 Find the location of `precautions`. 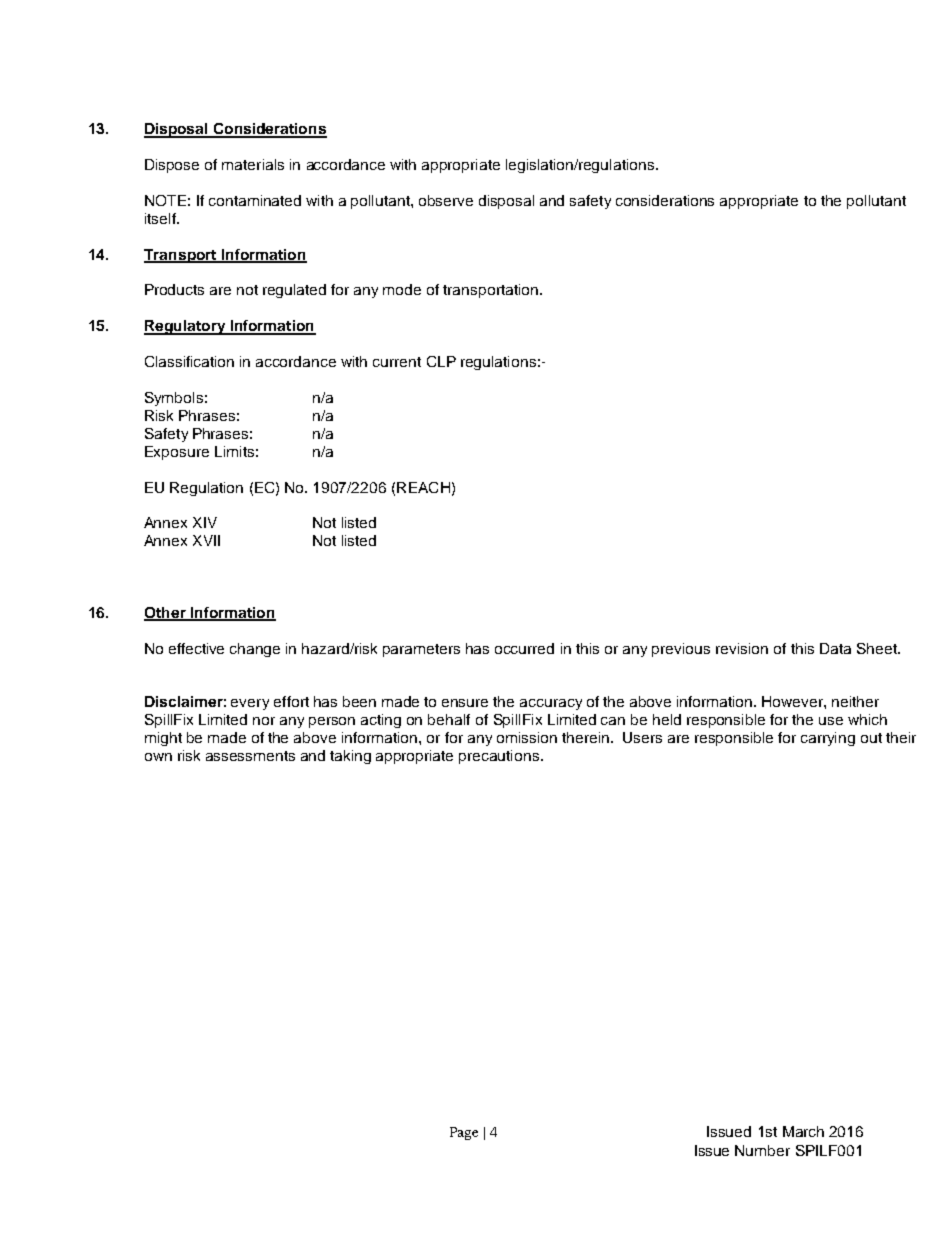

precautions is located at coordinates (500, 757).
